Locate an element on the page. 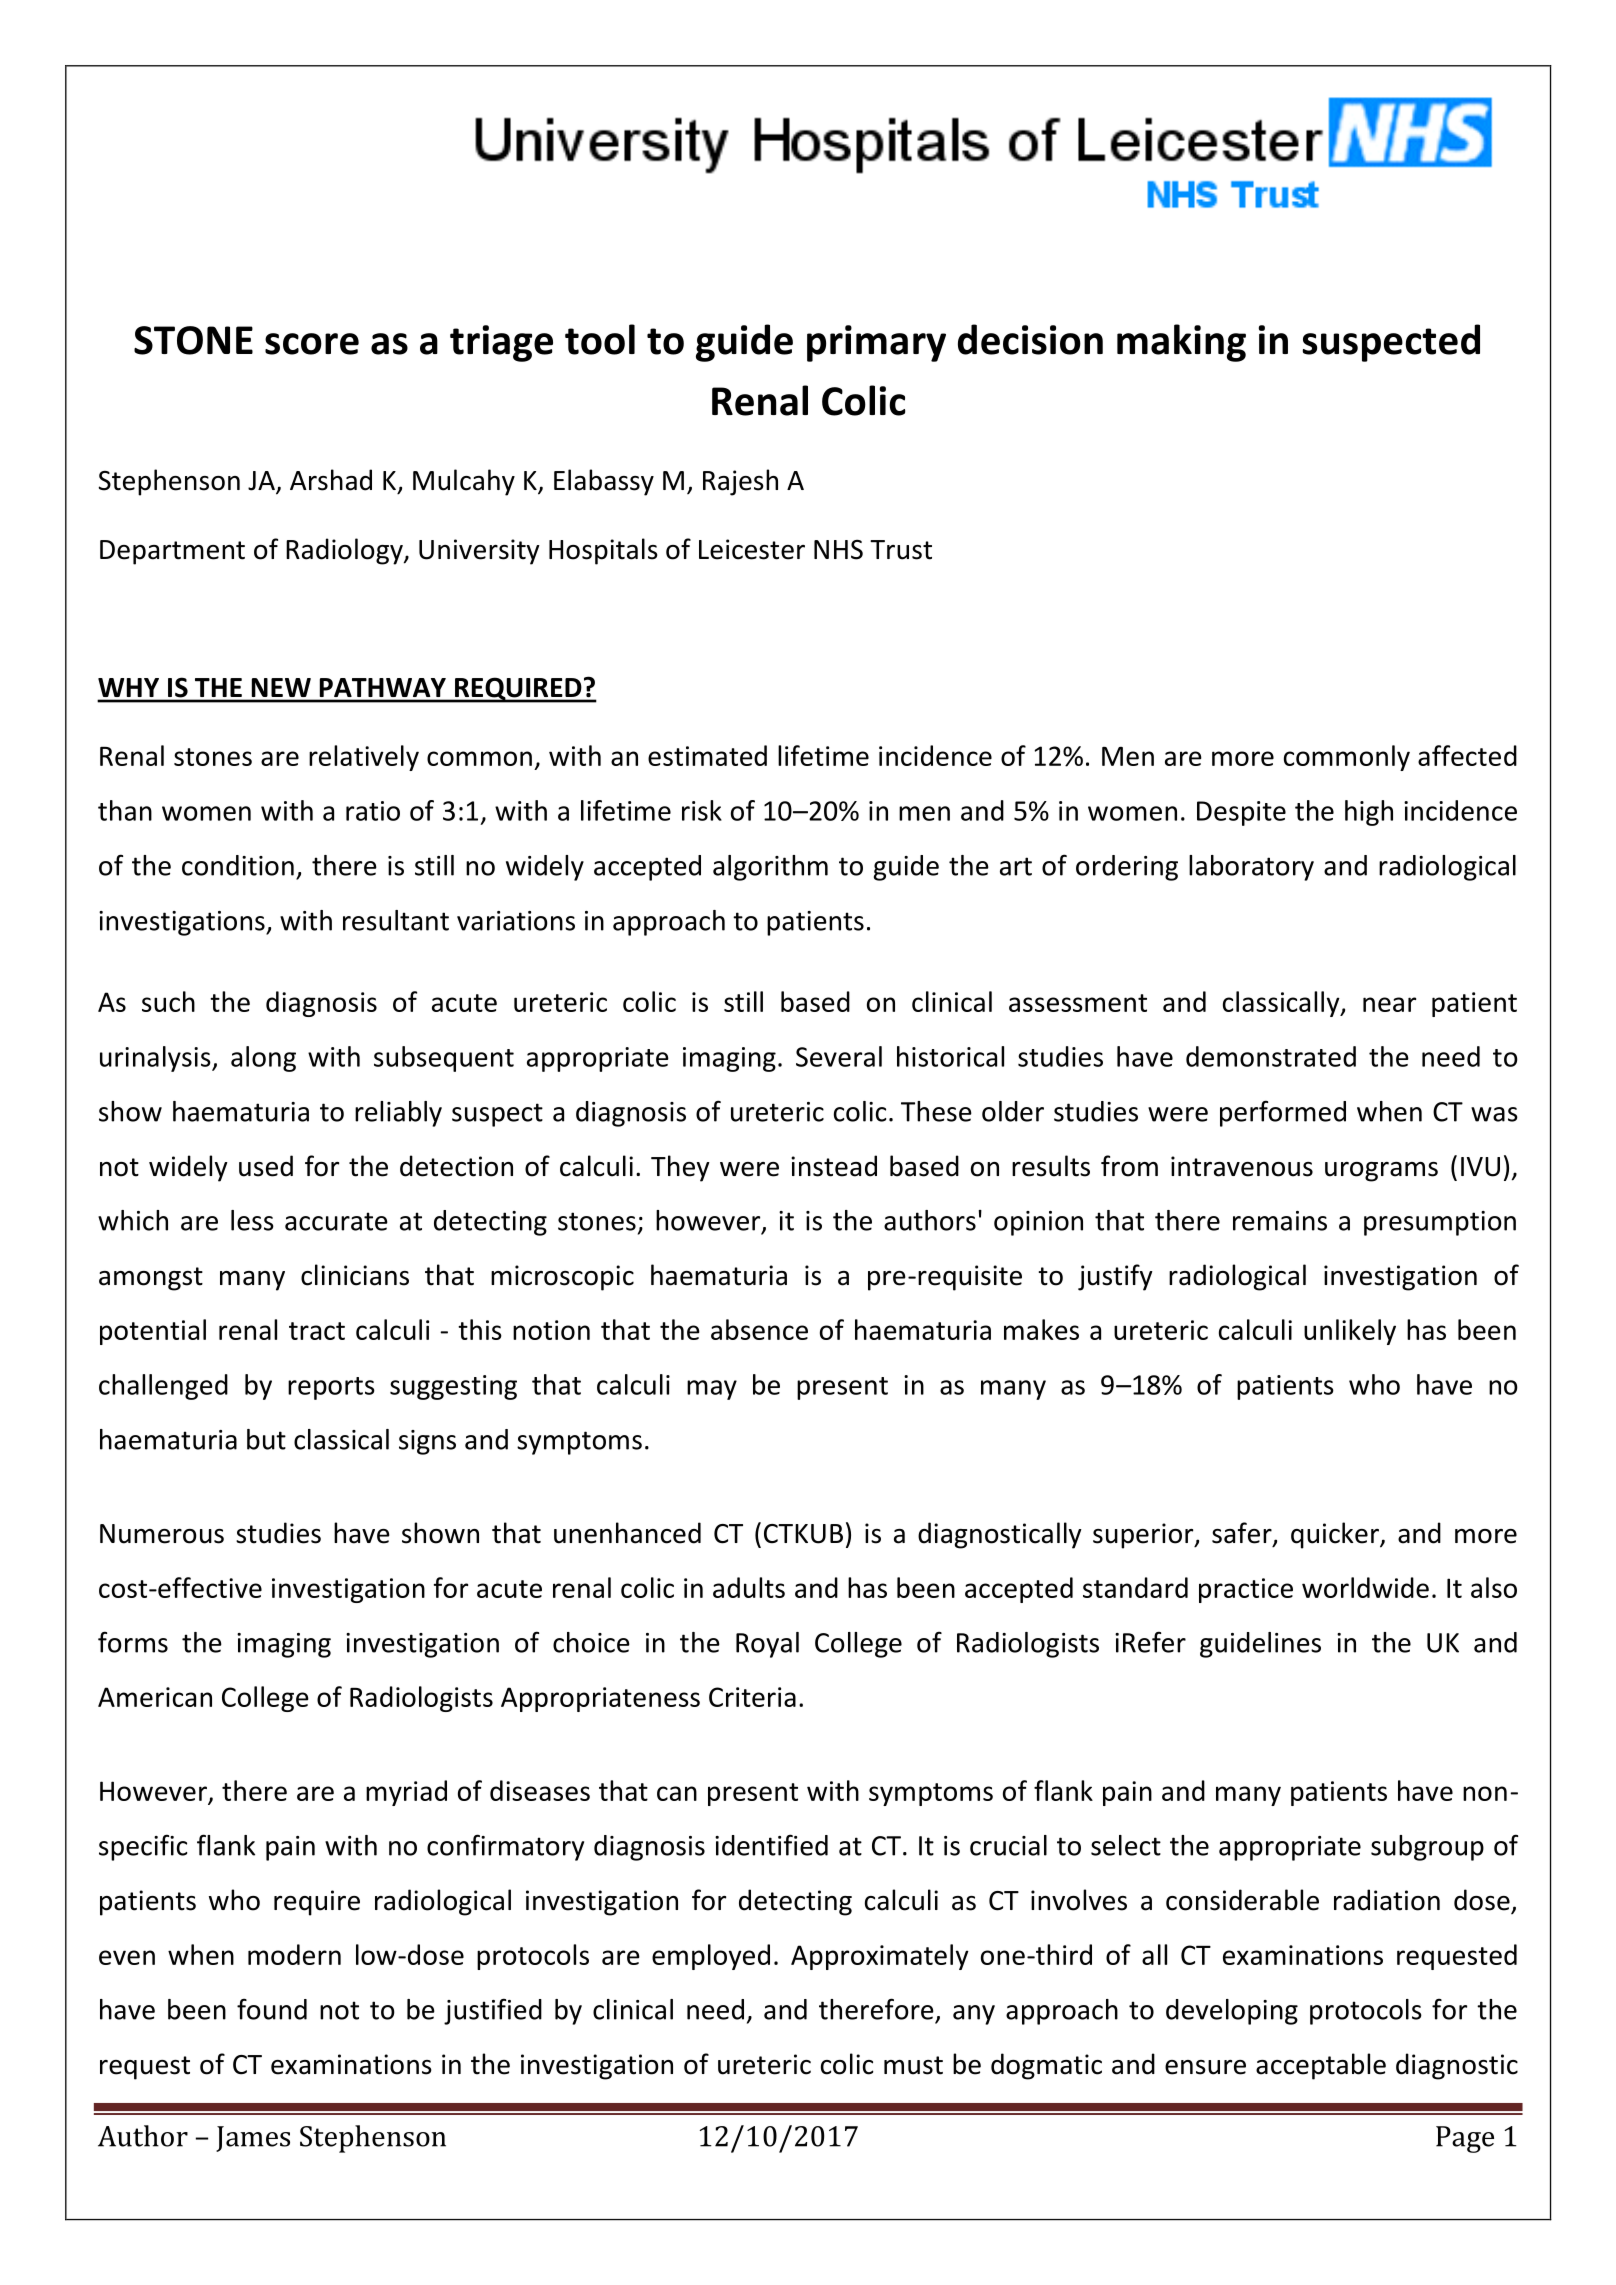 This document has height=2285, width=1616. making is located at coordinates (1181, 343).
